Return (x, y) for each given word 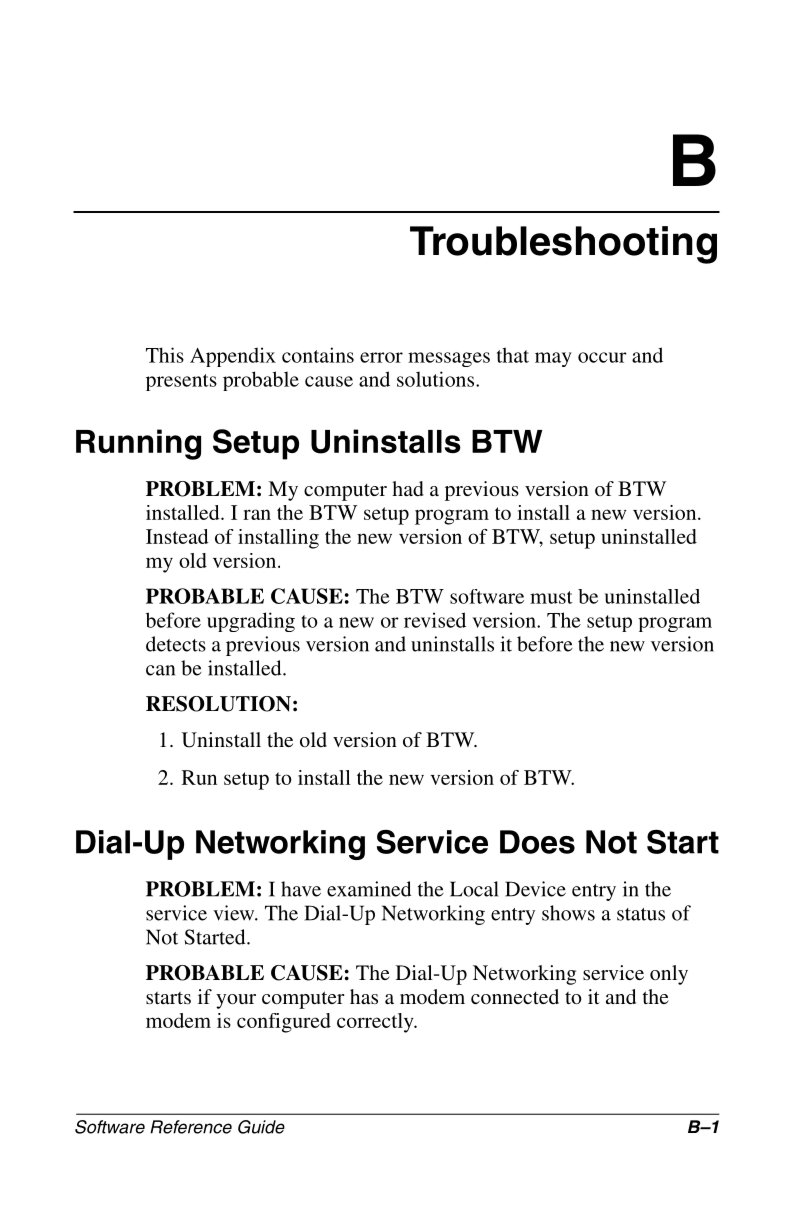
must (551, 597)
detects (176, 644)
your (236, 1001)
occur (602, 357)
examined (369, 889)
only (669, 975)
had (408, 488)
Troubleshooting (563, 245)
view (235, 913)
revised (435, 620)
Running (138, 444)
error (381, 357)
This (165, 355)
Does (537, 842)
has (364, 996)
